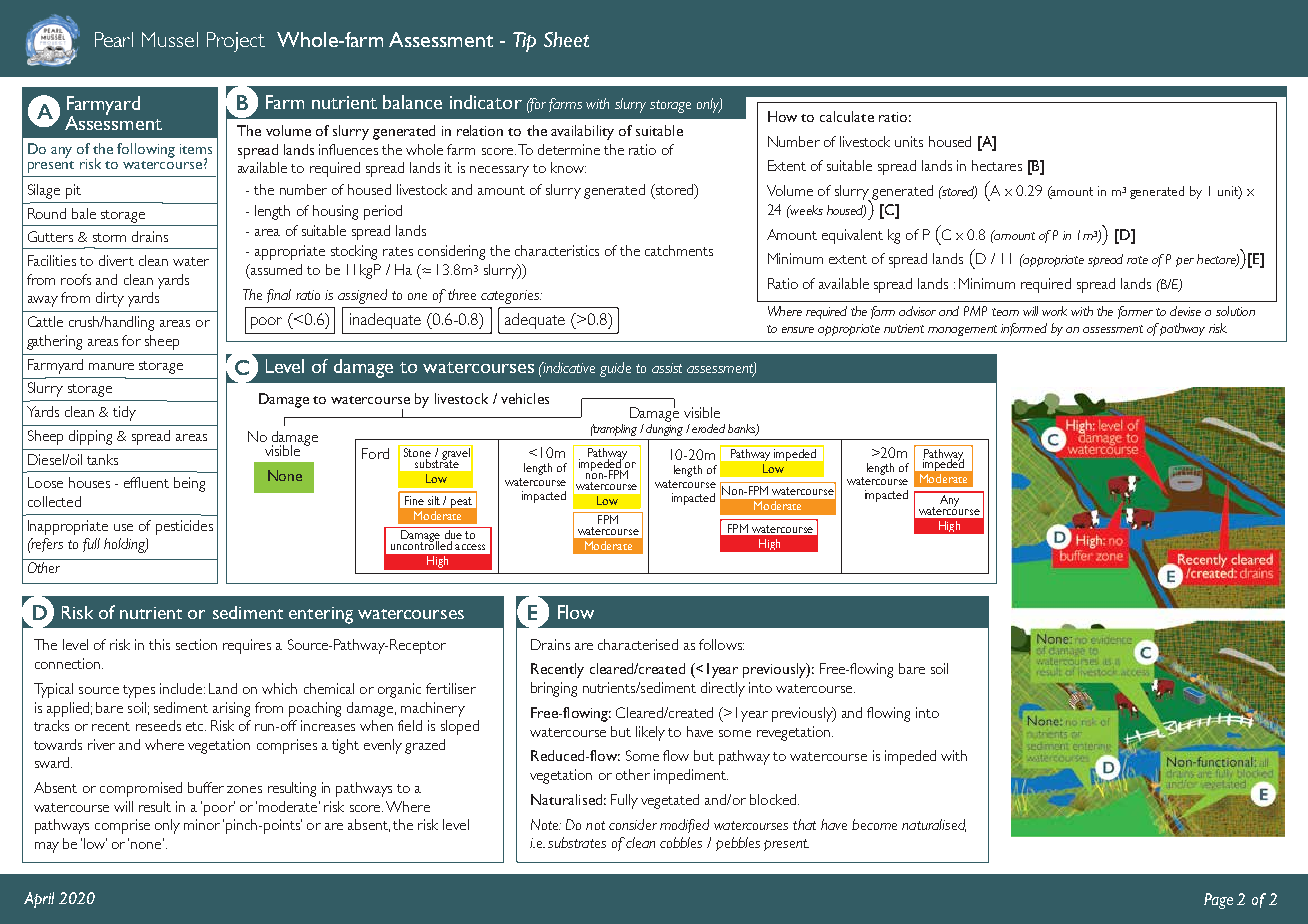 The width and height of the screenshot is (1308, 924). What do you see at coordinates (638, 644) in the screenshot?
I see `characterised` at bounding box center [638, 644].
